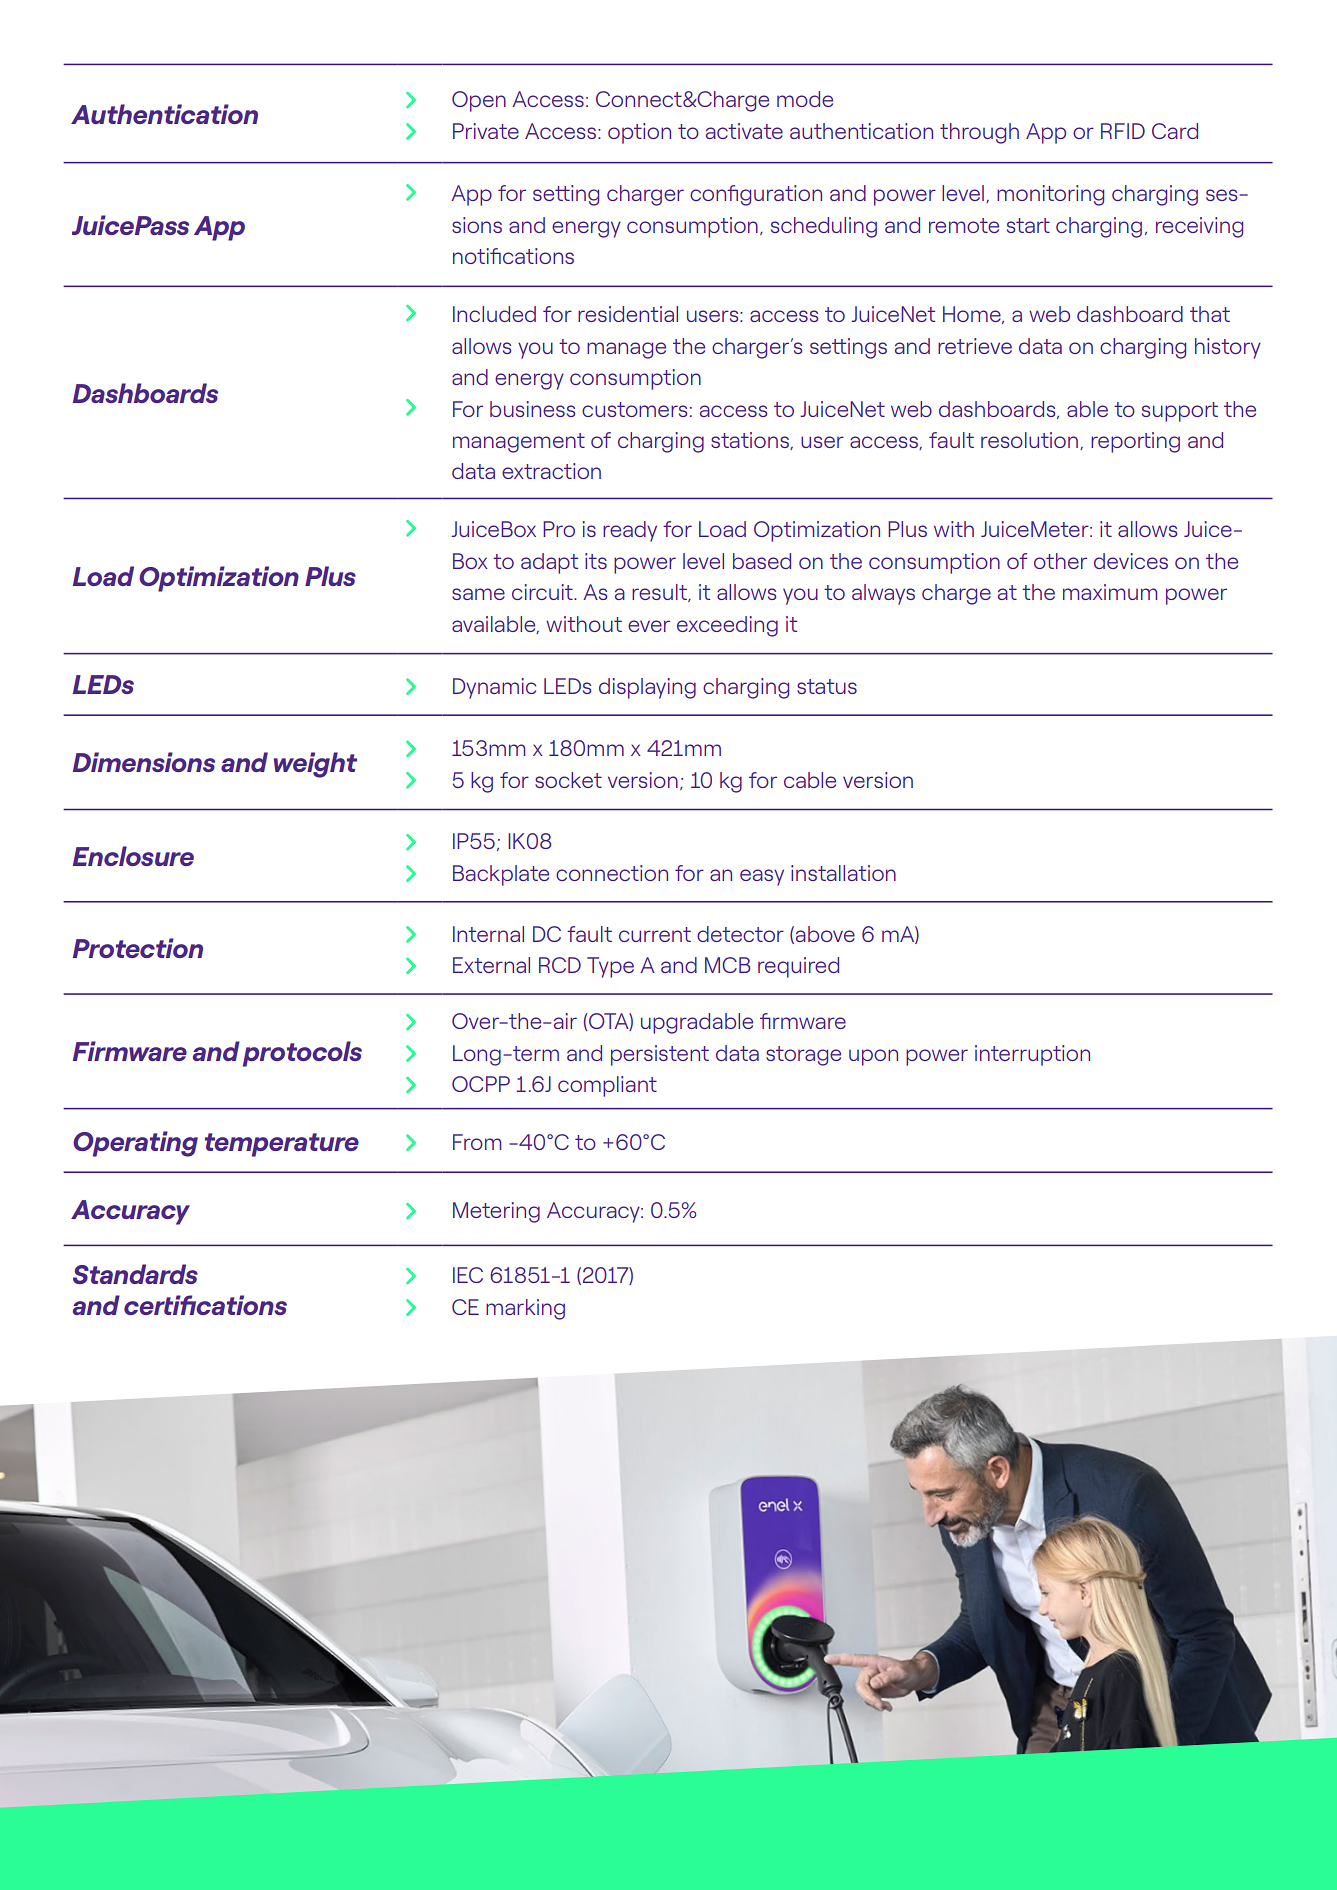  Describe the element at coordinates (1032, 1055) in the page. I see `interruption` at that location.
